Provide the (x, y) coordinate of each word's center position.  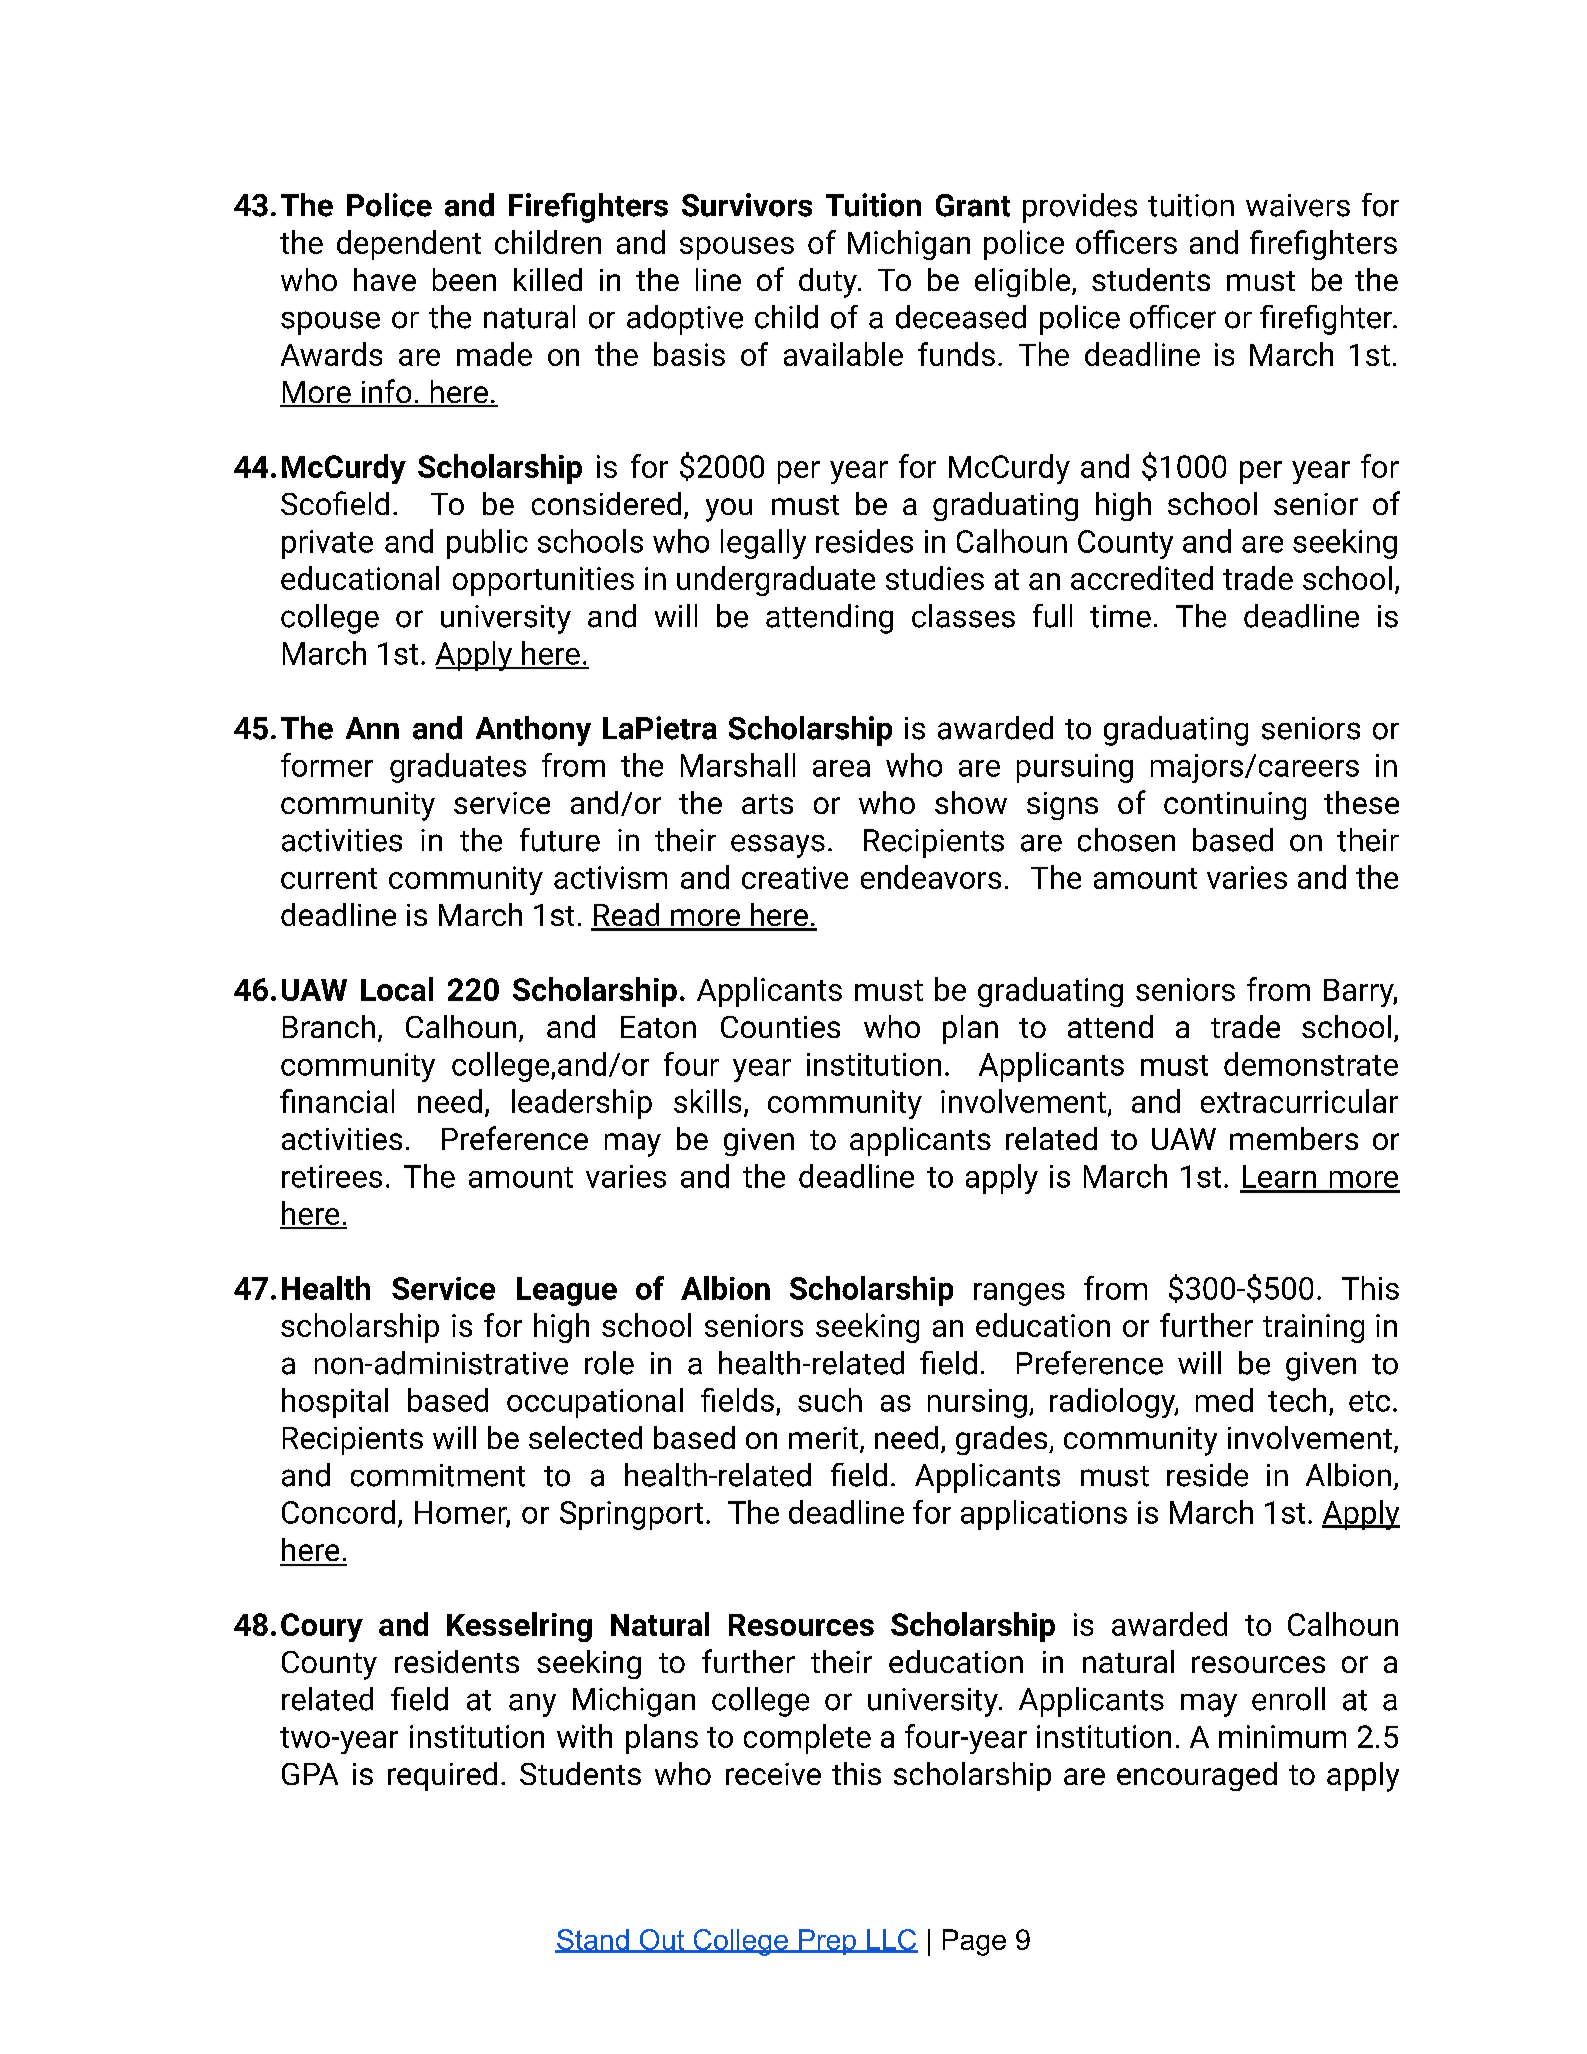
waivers (1298, 205)
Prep (827, 1942)
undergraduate (776, 581)
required (442, 1776)
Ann (372, 728)
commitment (438, 1475)
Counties (780, 1027)
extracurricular (1299, 1101)
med (1224, 1400)
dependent (409, 245)
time (1120, 616)
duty (829, 283)
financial (337, 1101)
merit (823, 1438)
